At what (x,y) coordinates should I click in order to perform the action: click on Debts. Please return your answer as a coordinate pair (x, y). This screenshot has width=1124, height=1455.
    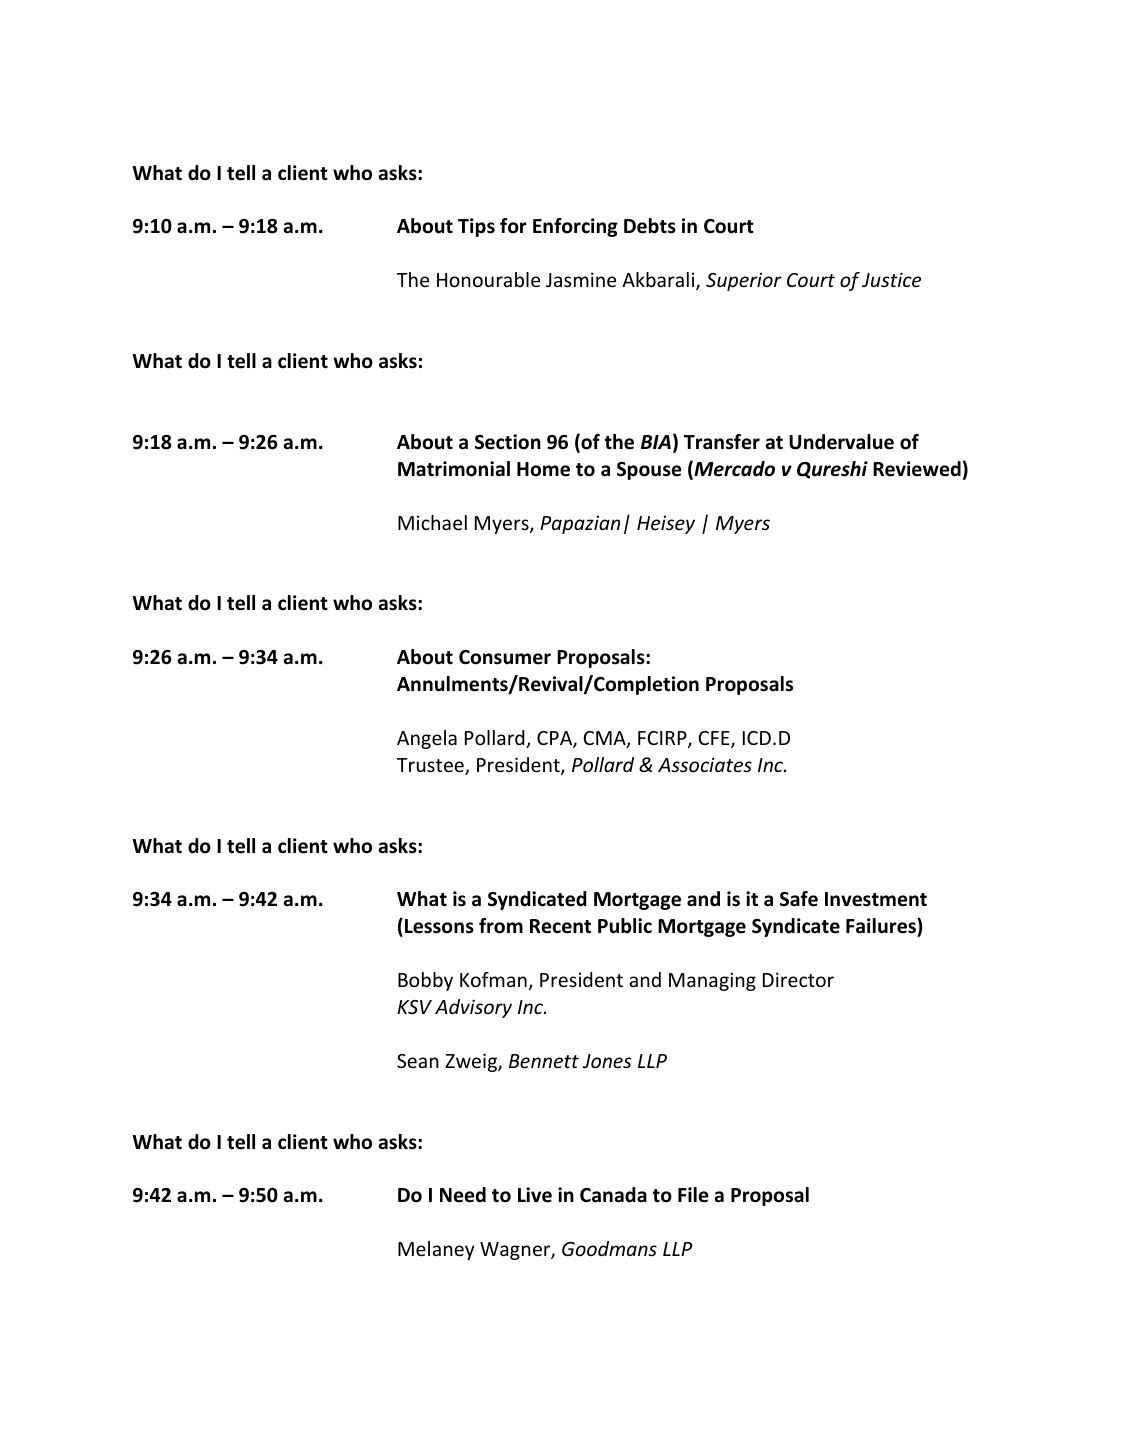
    Looking at the image, I should click on (650, 226).
